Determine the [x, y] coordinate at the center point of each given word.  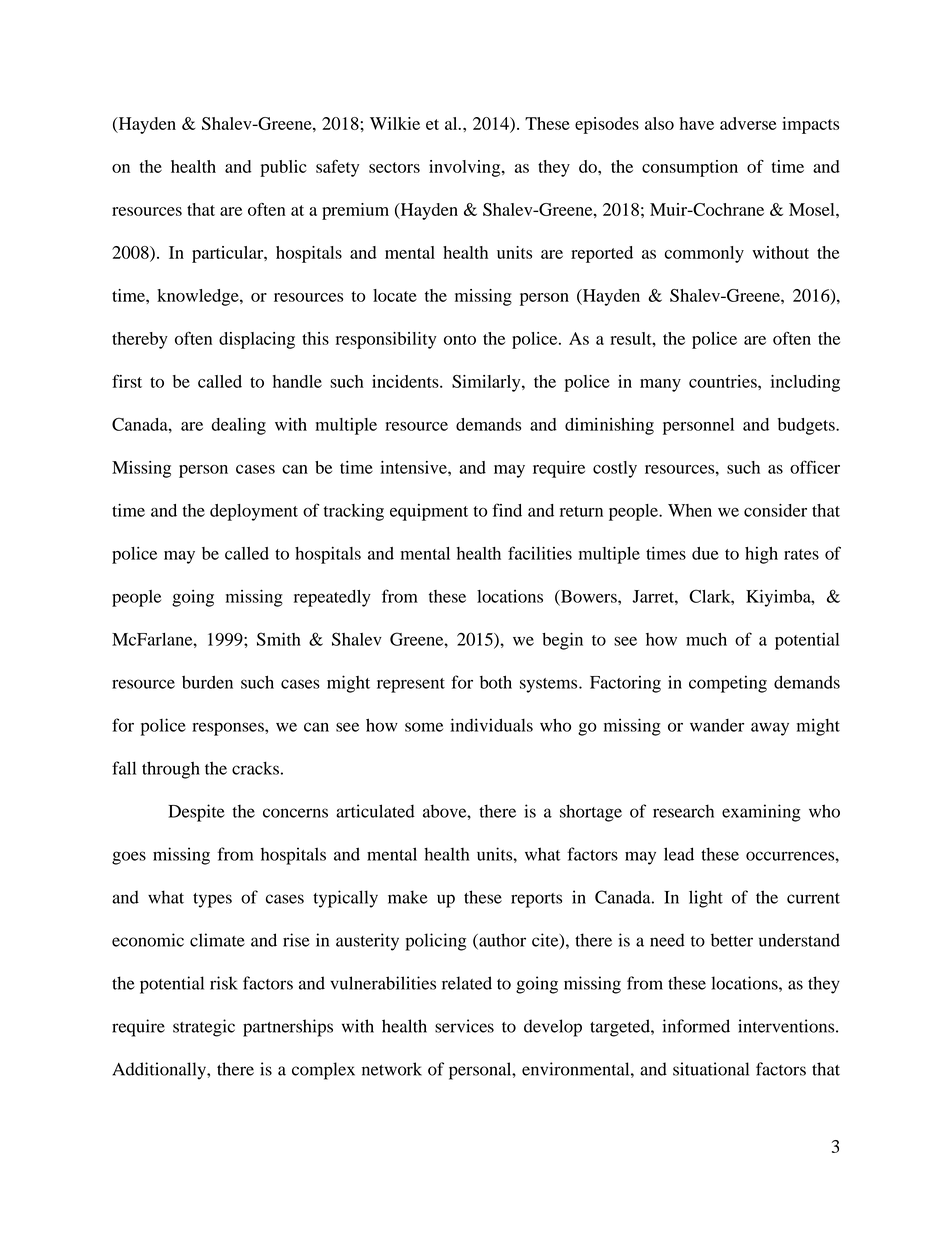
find [507, 510]
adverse [748, 123]
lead [679, 854]
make [408, 897]
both [496, 682]
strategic [204, 1028]
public [283, 168]
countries [724, 381]
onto [460, 339]
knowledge [199, 297]
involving [466, 168]
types [212, 900]
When [690, 510]
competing [728, 684]
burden [207, 682]
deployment [254, 512]
